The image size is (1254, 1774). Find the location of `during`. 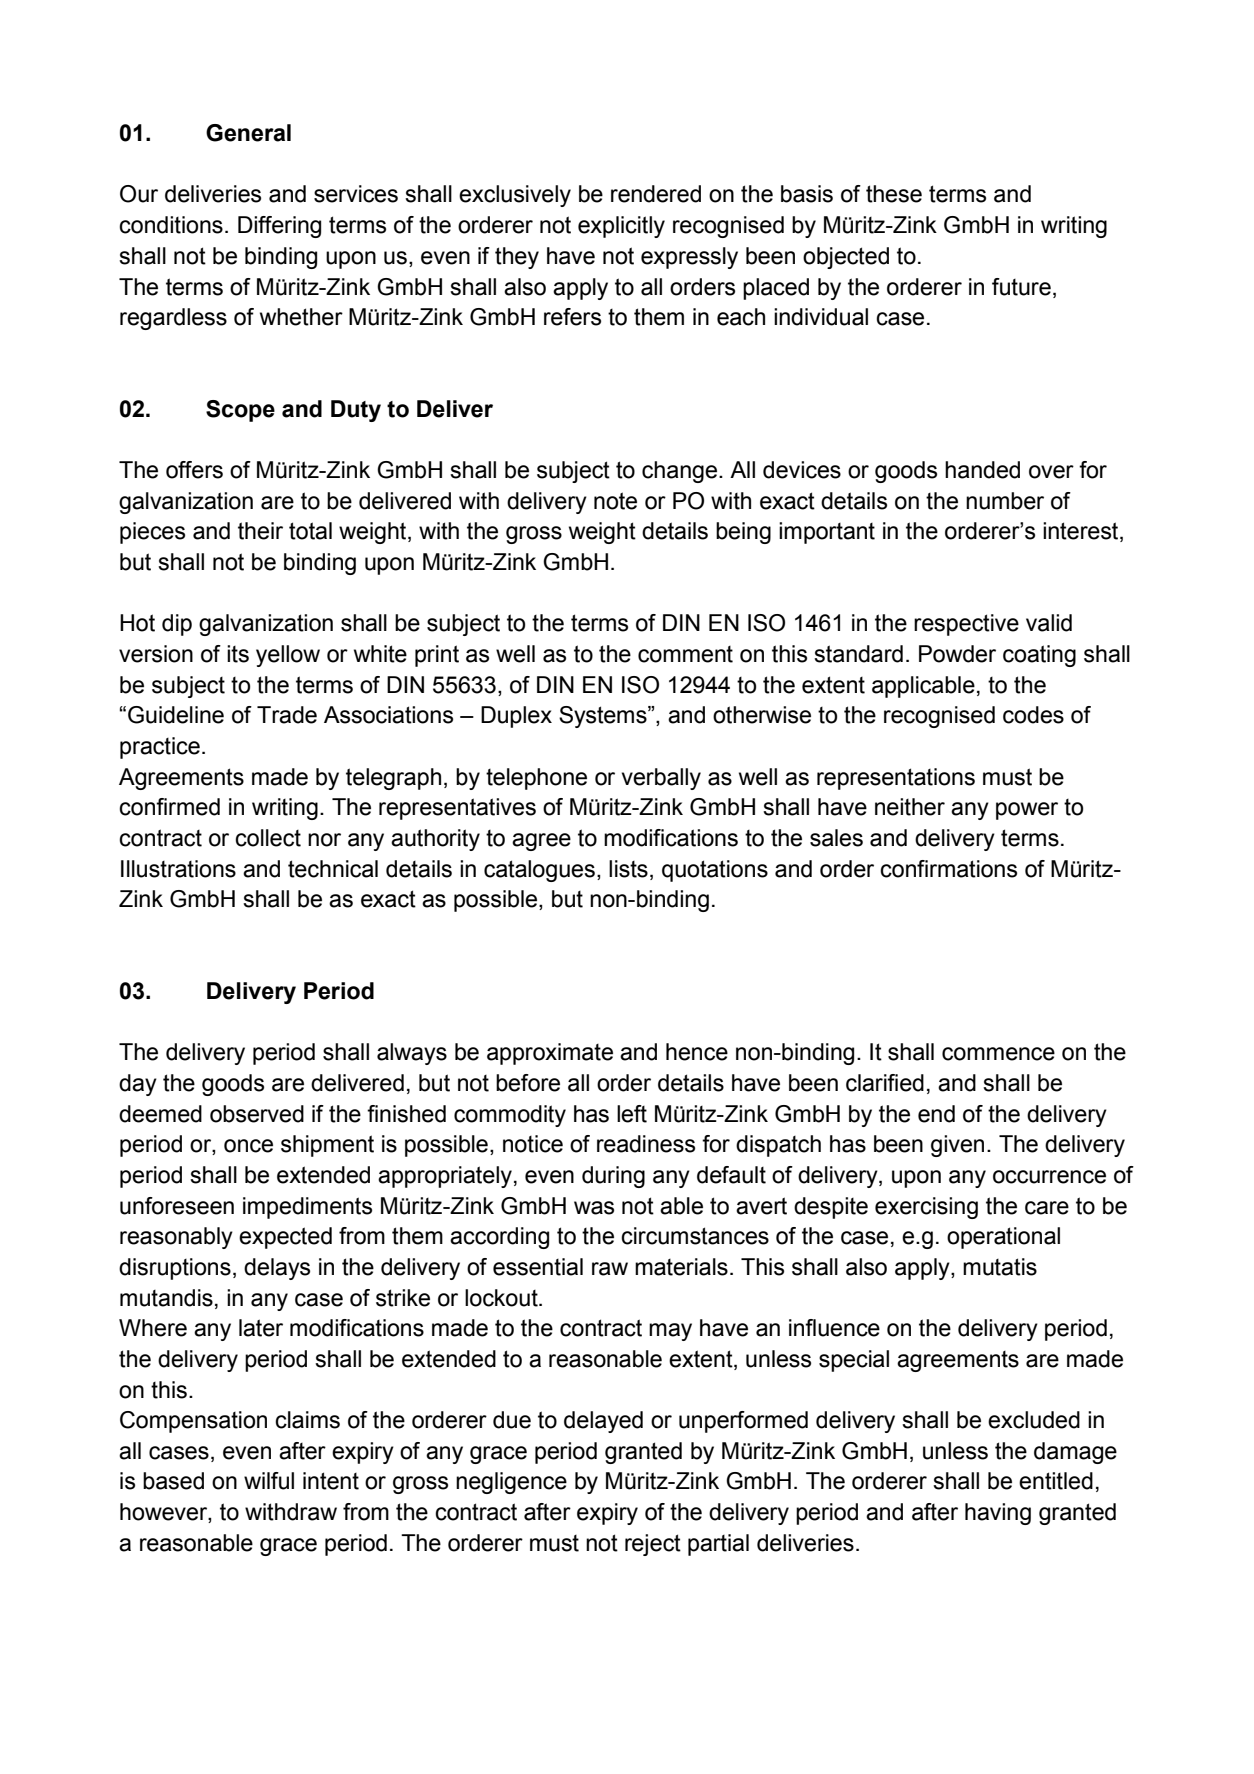

during is located at coordinates (613, 1177).
